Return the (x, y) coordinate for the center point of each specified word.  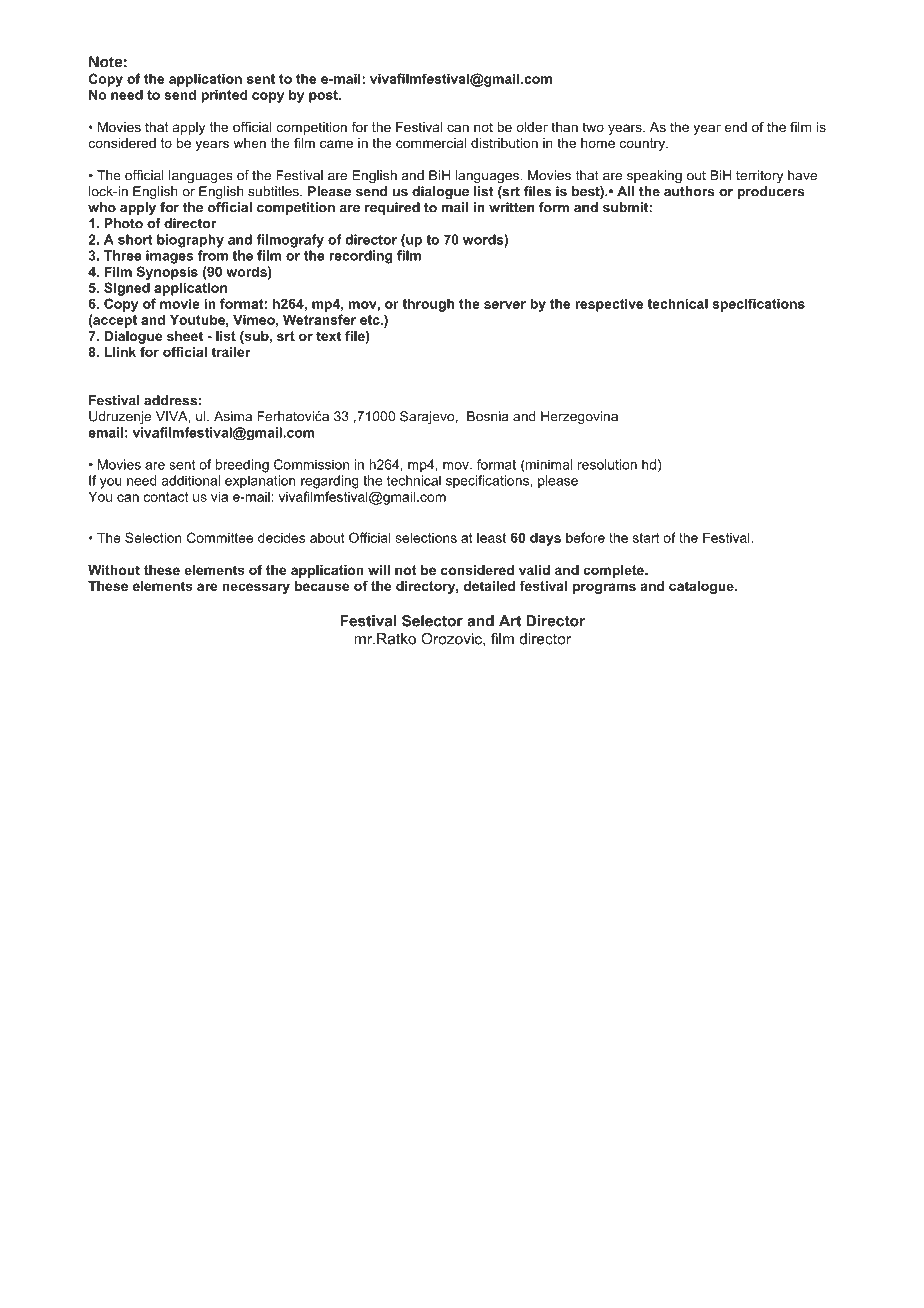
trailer (230, 352)
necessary (256, 588)
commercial (431, 143)
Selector (432, 621)
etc (371, 320)
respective (609, 305)
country (644, 144)
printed (224, 96)
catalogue (702, 587)
